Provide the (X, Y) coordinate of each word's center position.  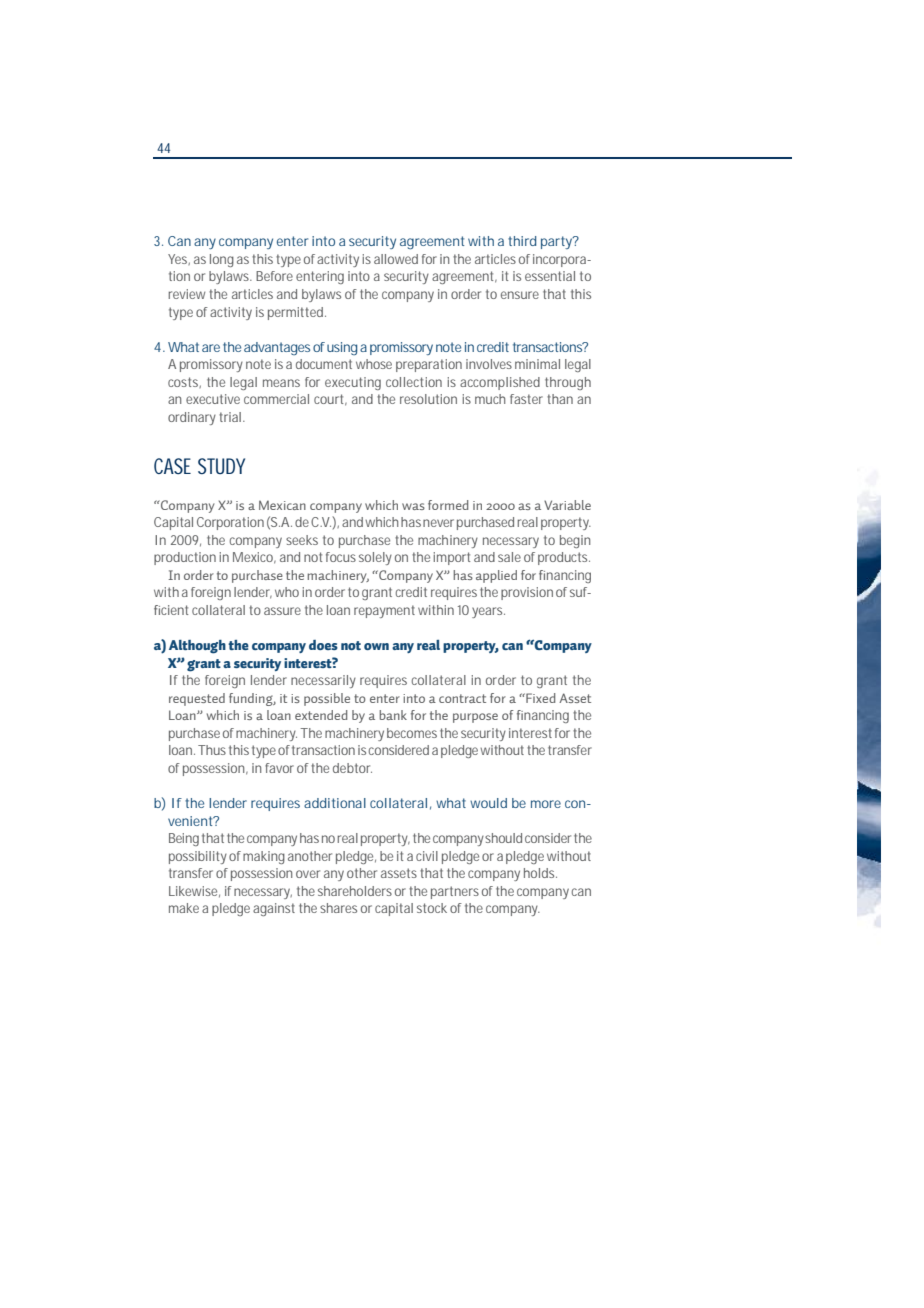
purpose (475, 718)
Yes (177, 259)
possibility (198, 857)
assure (282, 611)
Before (274, 276)
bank (393, 715)
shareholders (355, 891)
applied (496, 576)
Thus (212, 750)
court (328, 399)
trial (230, 417)
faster (526, 399)
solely (375, 558)
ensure (520, 295)
